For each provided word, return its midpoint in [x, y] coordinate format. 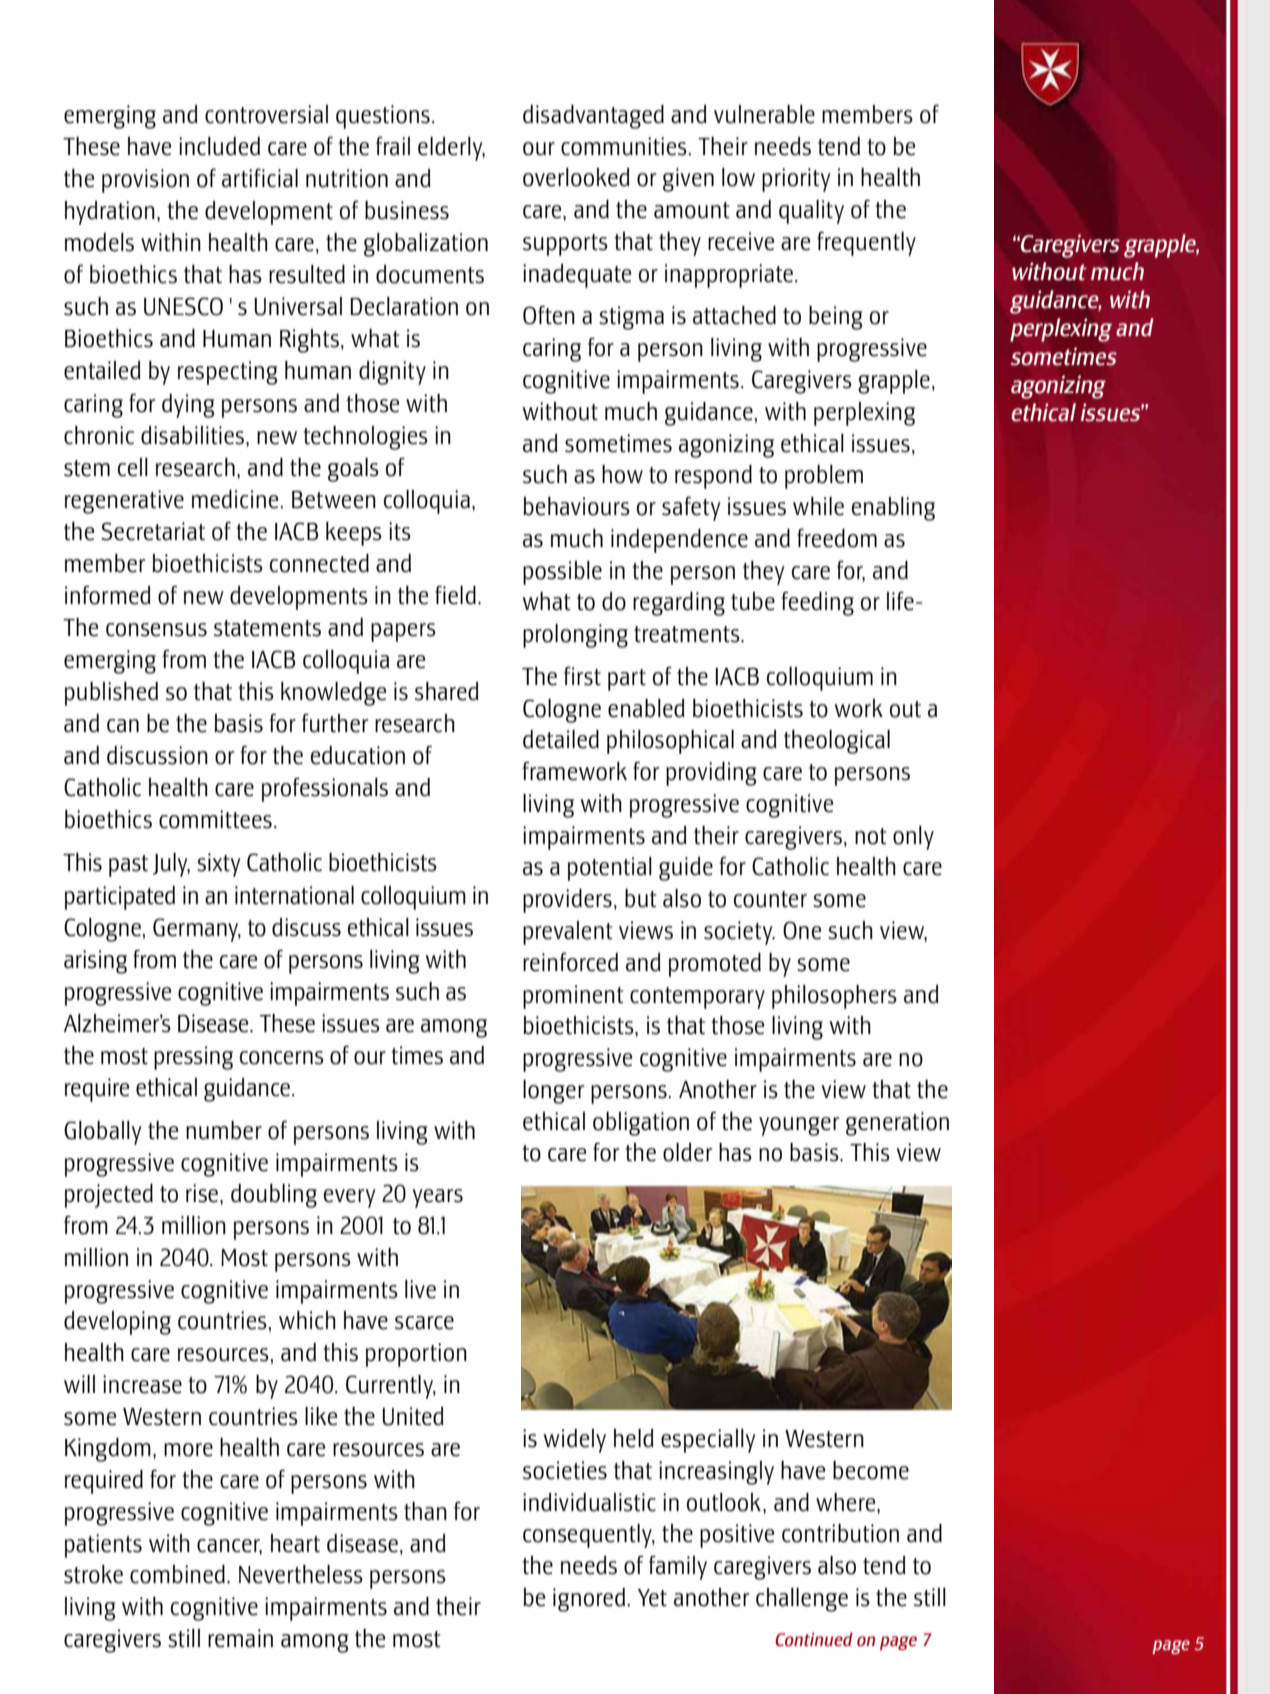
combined [177, 1574]
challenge [802, 1600]
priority [796, 180]
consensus [156, 630]
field [455, 595]
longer [553, 1092]
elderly [451, 149]
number [224, 1130]
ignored [589, 1600]
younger [799, 1126]
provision [145, 181]
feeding [818, 604]
